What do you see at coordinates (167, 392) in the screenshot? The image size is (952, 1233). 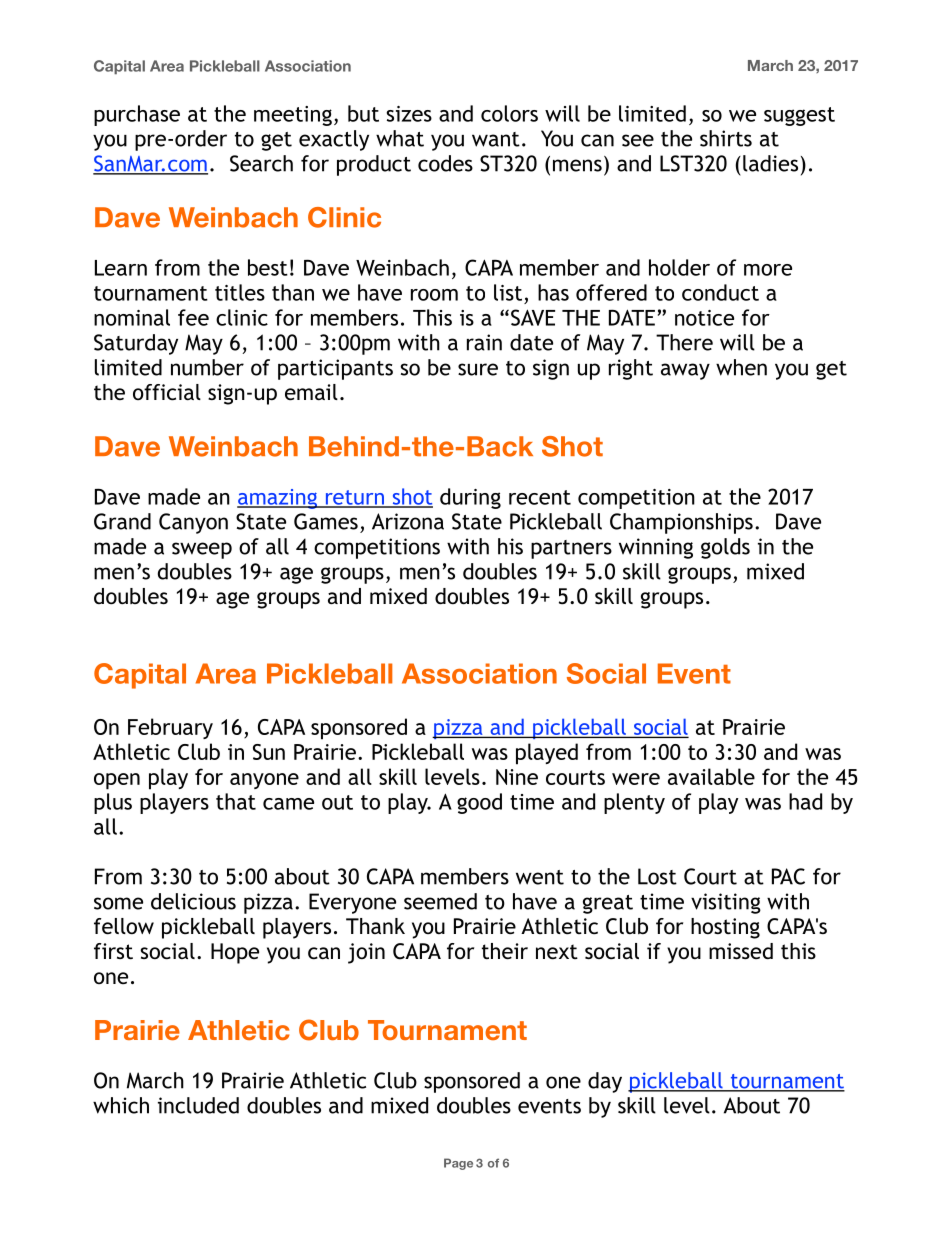 I see `official` at bounding box center [167, 392].
